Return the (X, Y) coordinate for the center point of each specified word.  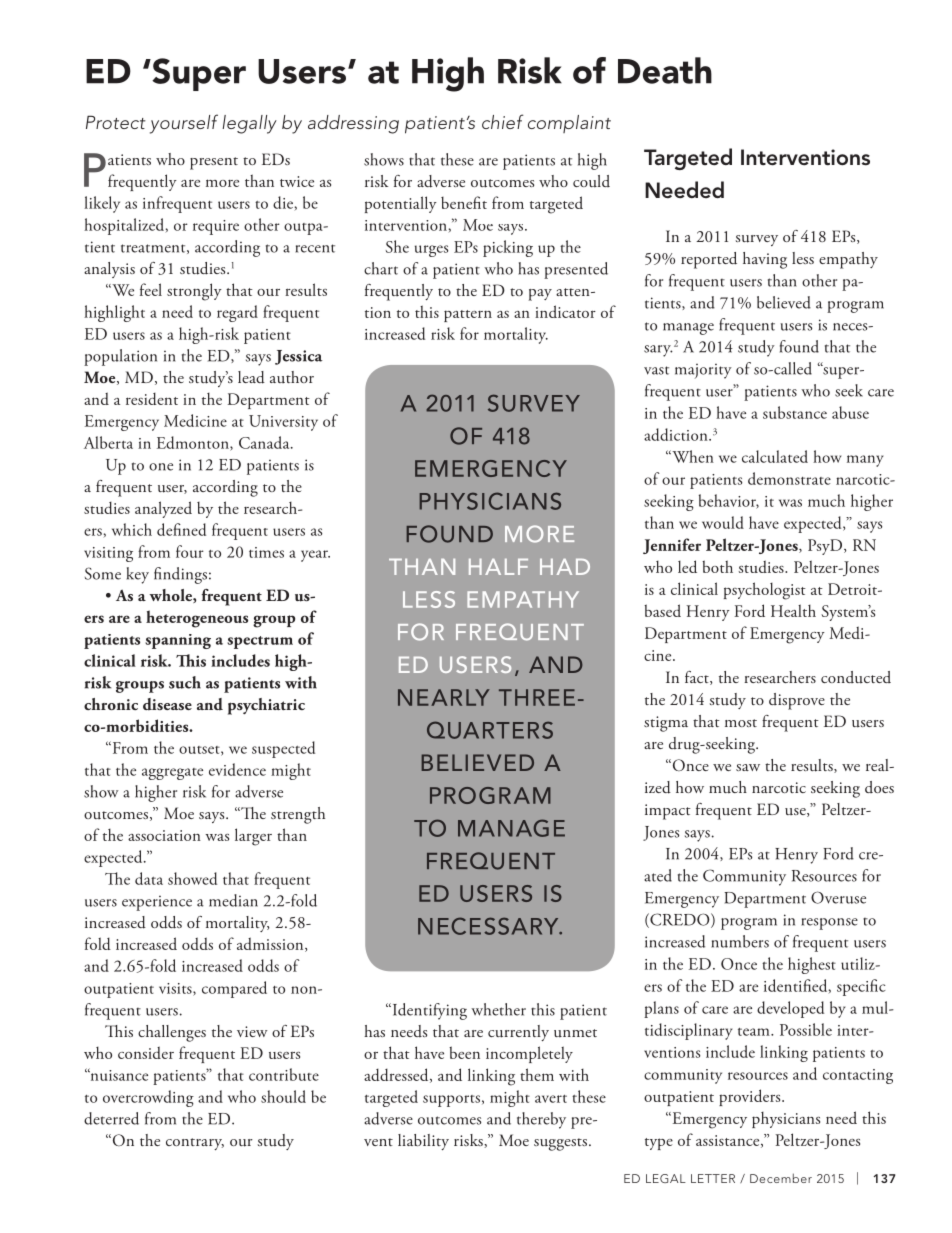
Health (793, 610)
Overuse (838, 897)
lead (251, 377)
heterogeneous (197, 619)
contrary (195, 1144)
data (149, 878)
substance (795, 412)
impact (668, 812)
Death (665, 70)
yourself (184, 124)
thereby (541, 1120)
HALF (498, 567)
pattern (468, 316)
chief (503, 121)
